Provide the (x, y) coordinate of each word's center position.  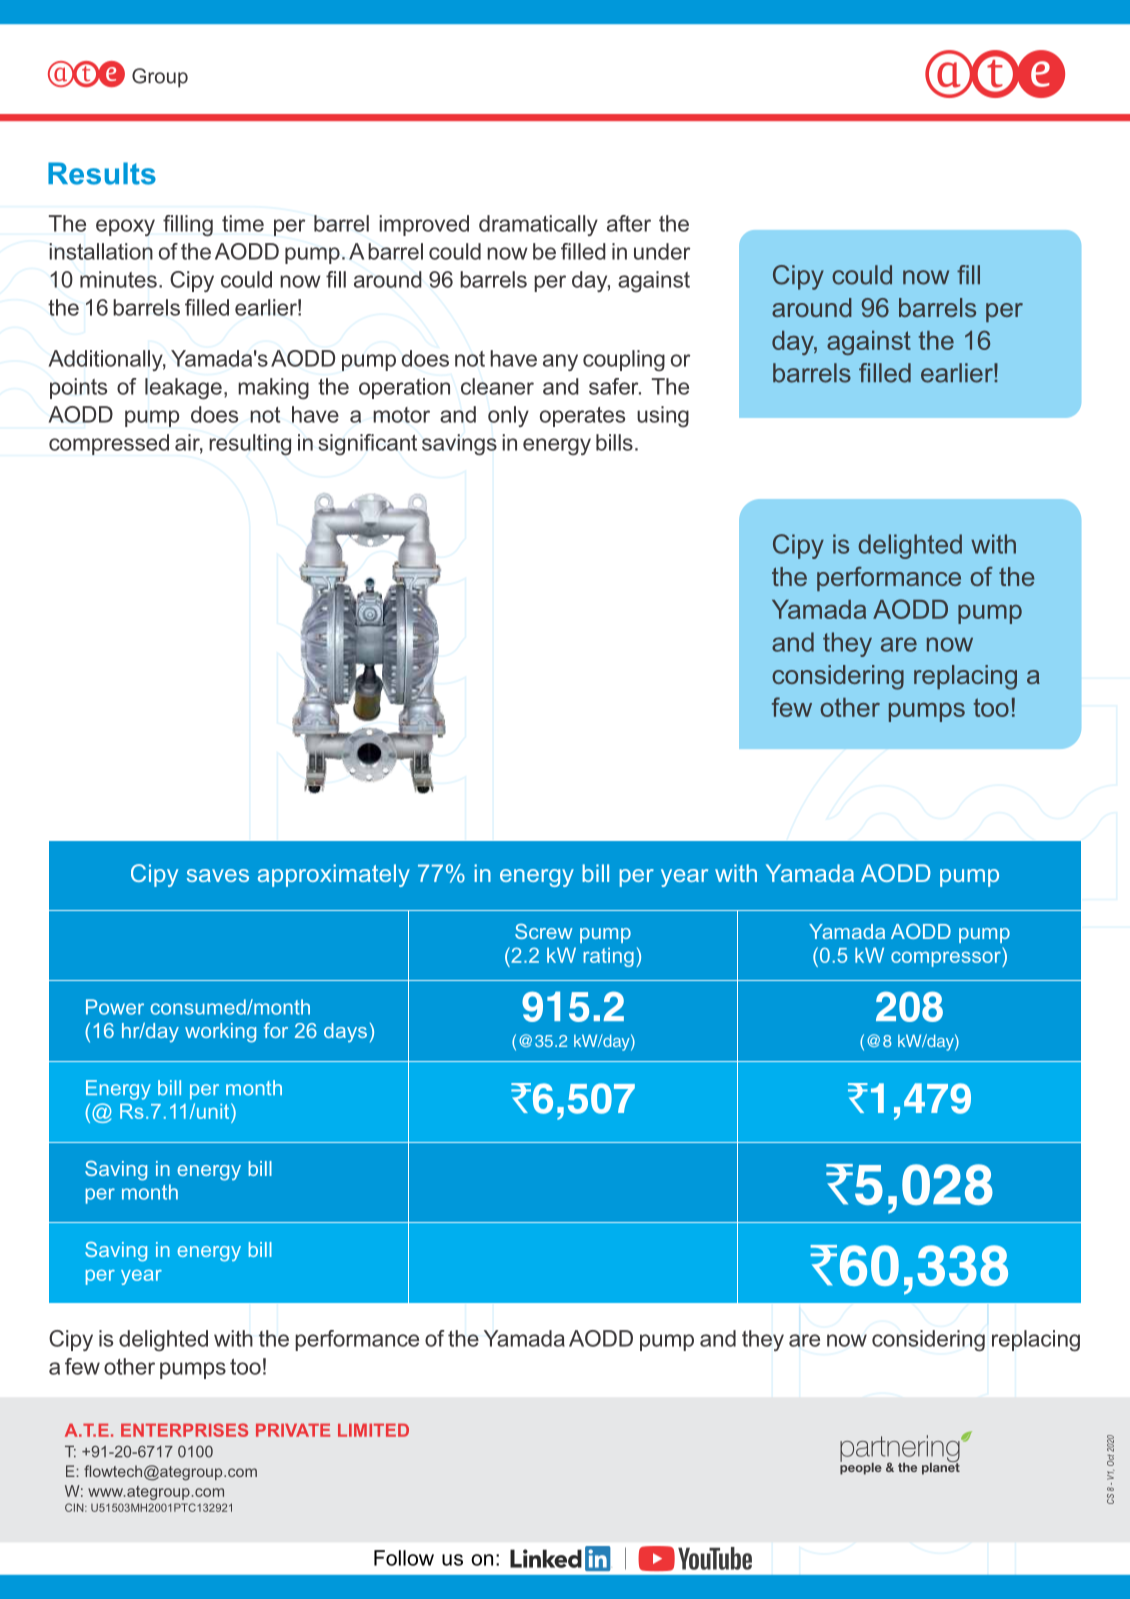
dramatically (538, 225)
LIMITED (373, 1430)
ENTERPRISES (184, 1430)
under (662, 251)
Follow (404, 1558)
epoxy (125, 227)
